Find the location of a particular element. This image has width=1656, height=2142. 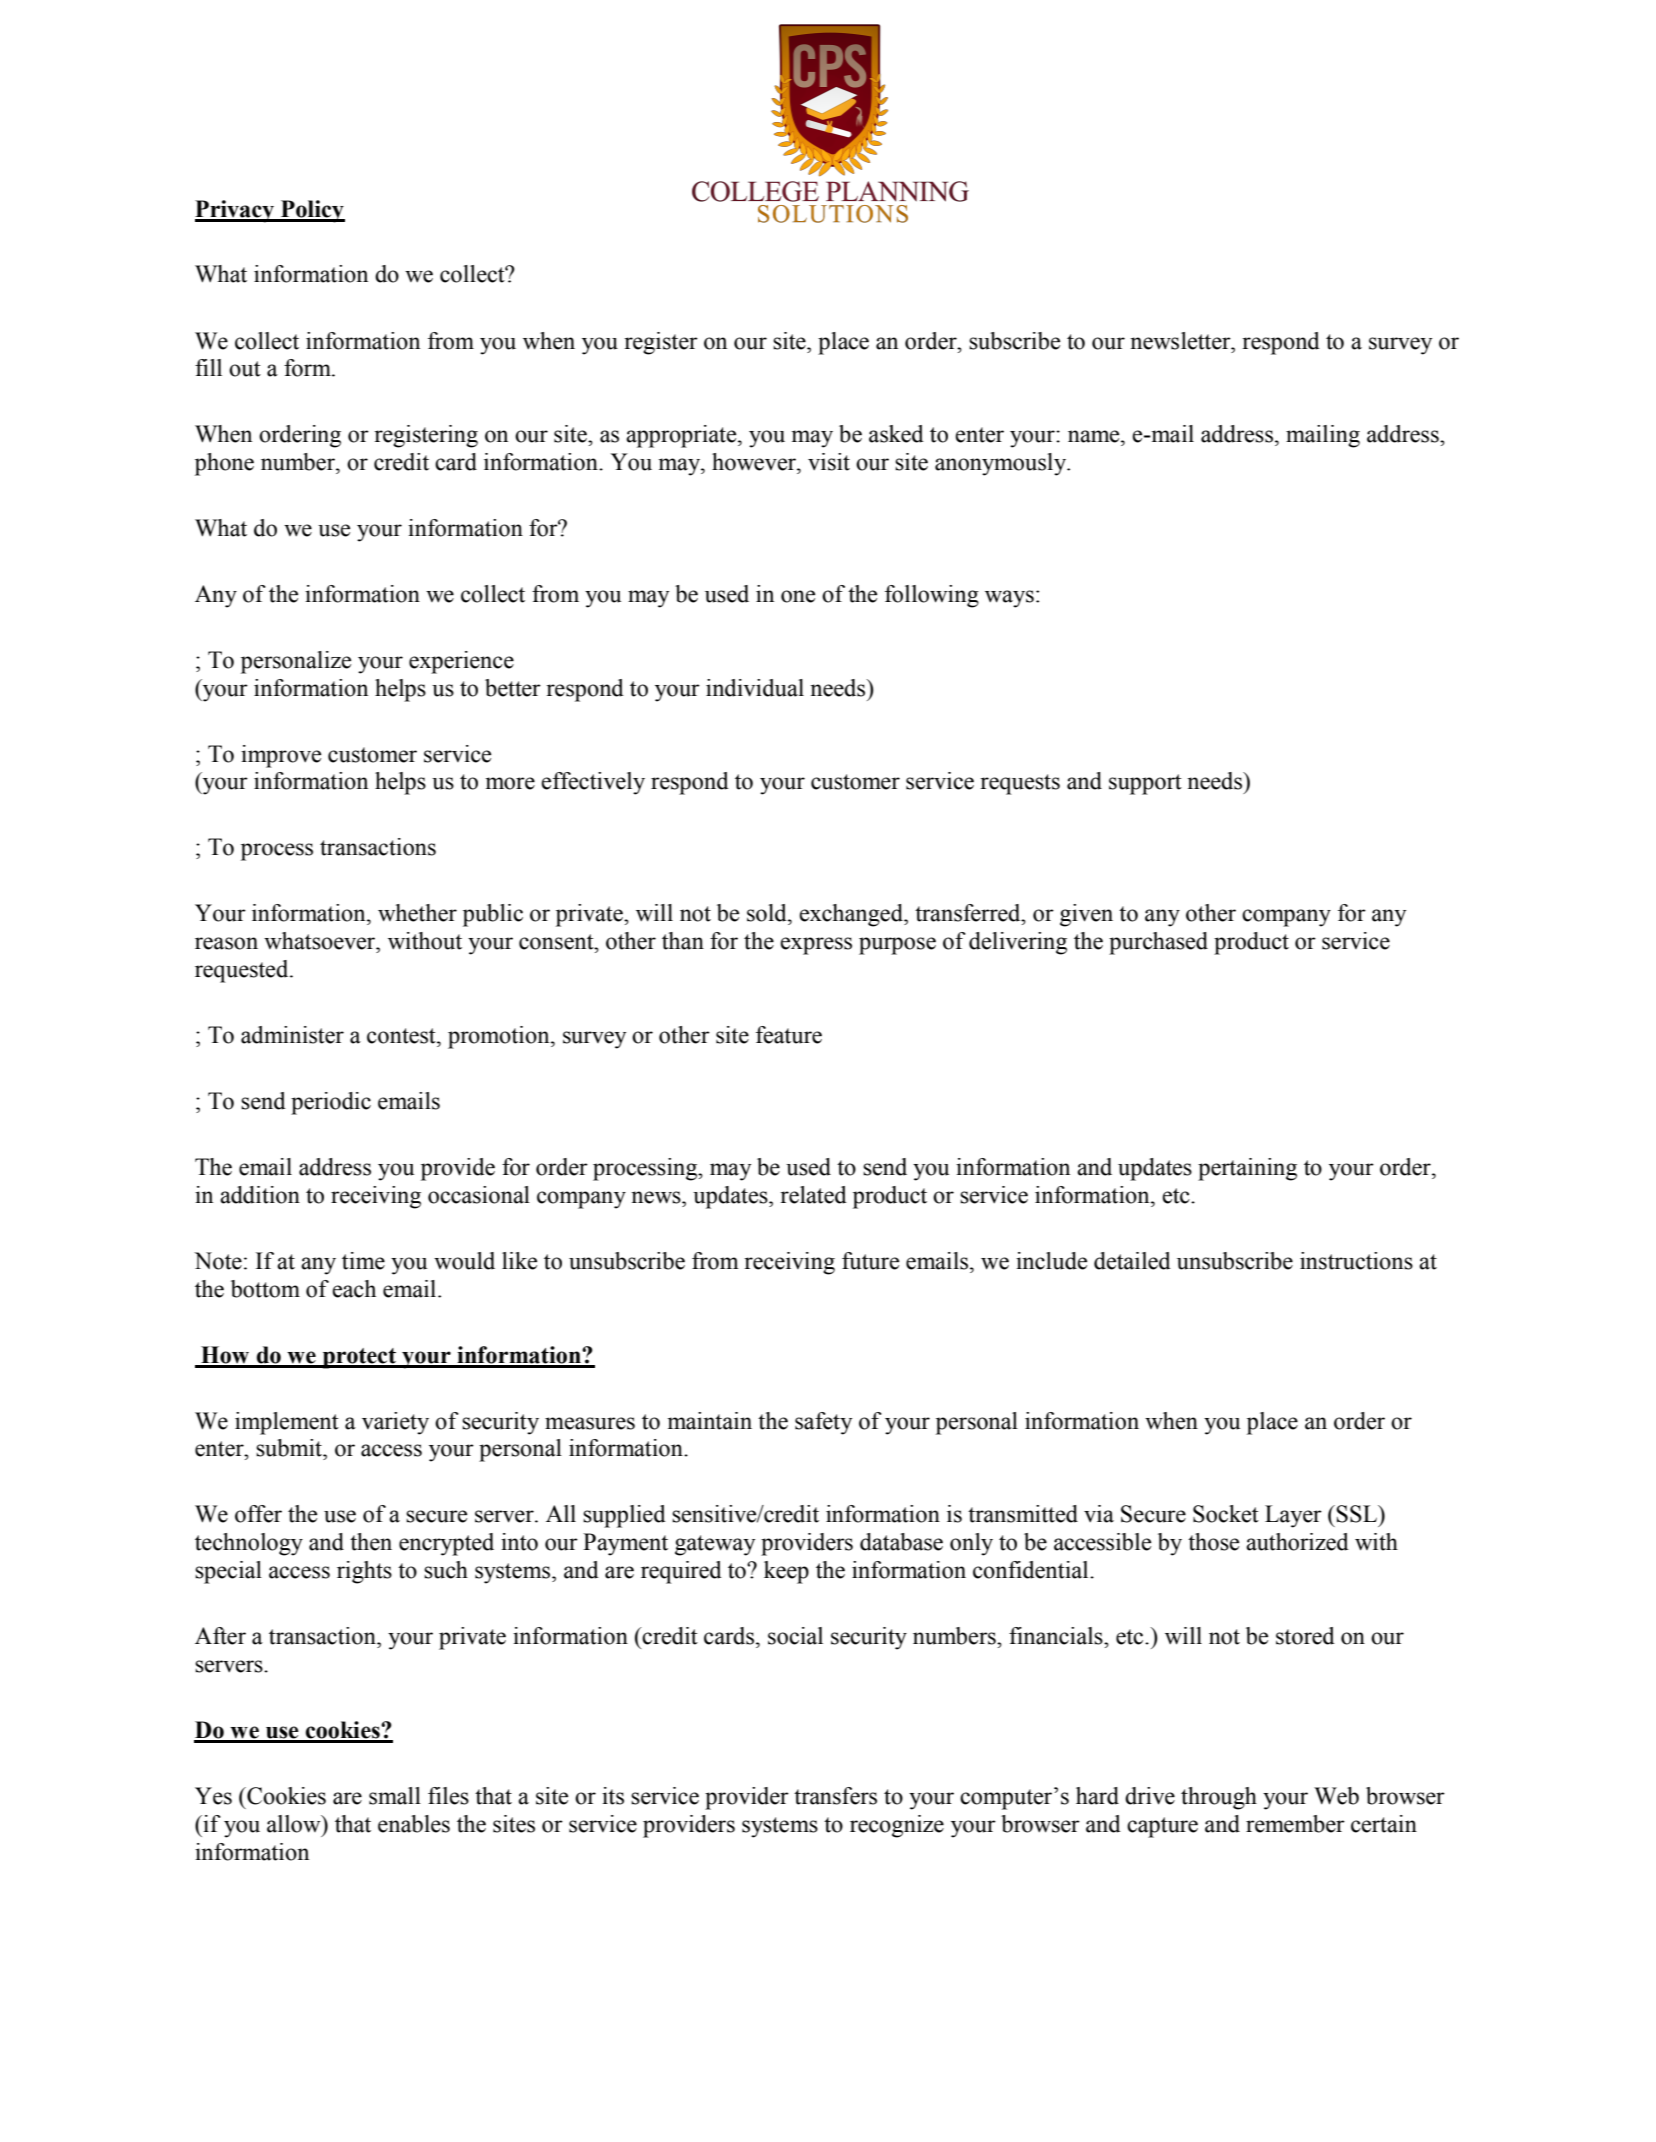

safety is located at coordinates (823, 1423).
